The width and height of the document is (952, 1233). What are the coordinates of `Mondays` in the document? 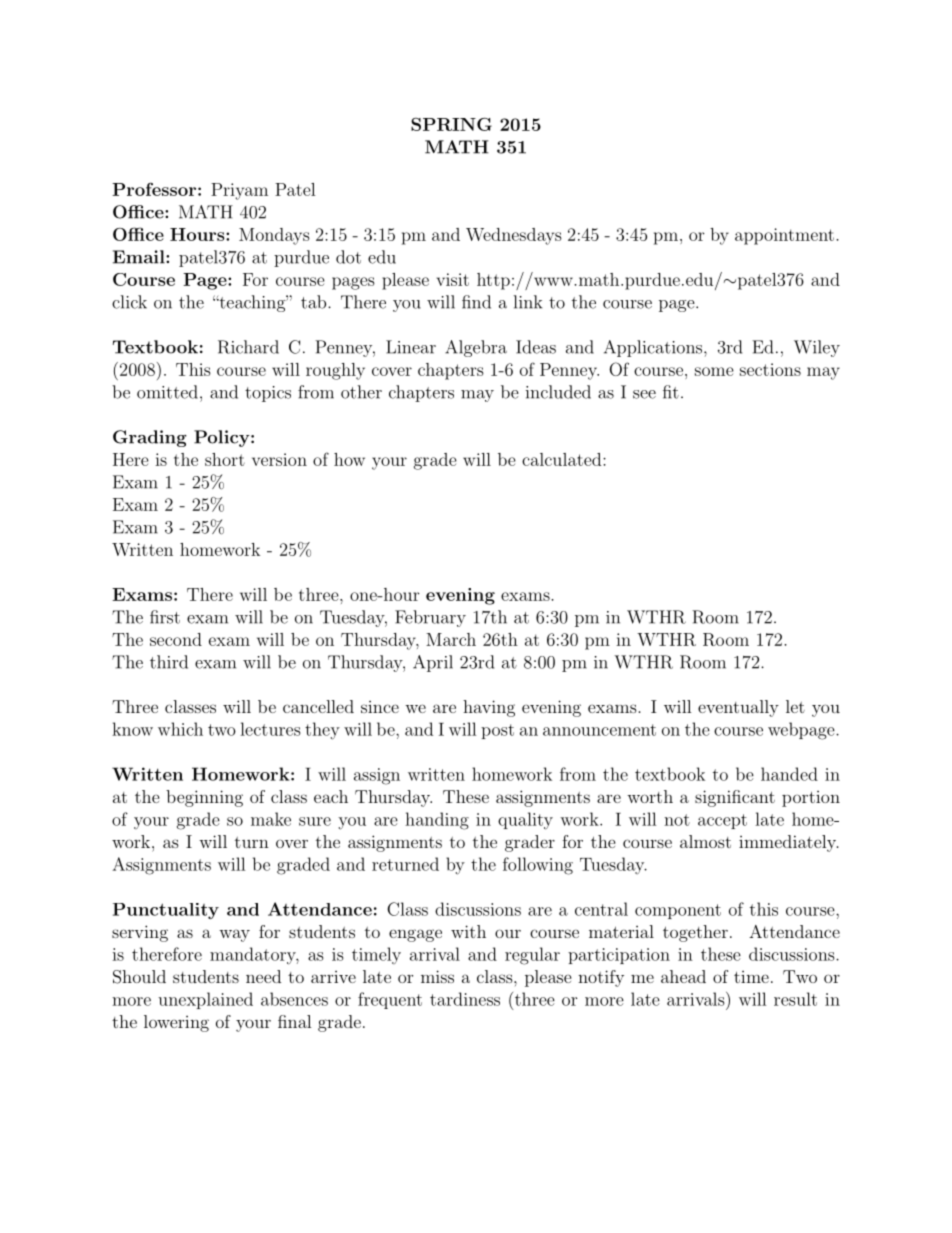 It's located at (274, 236).
